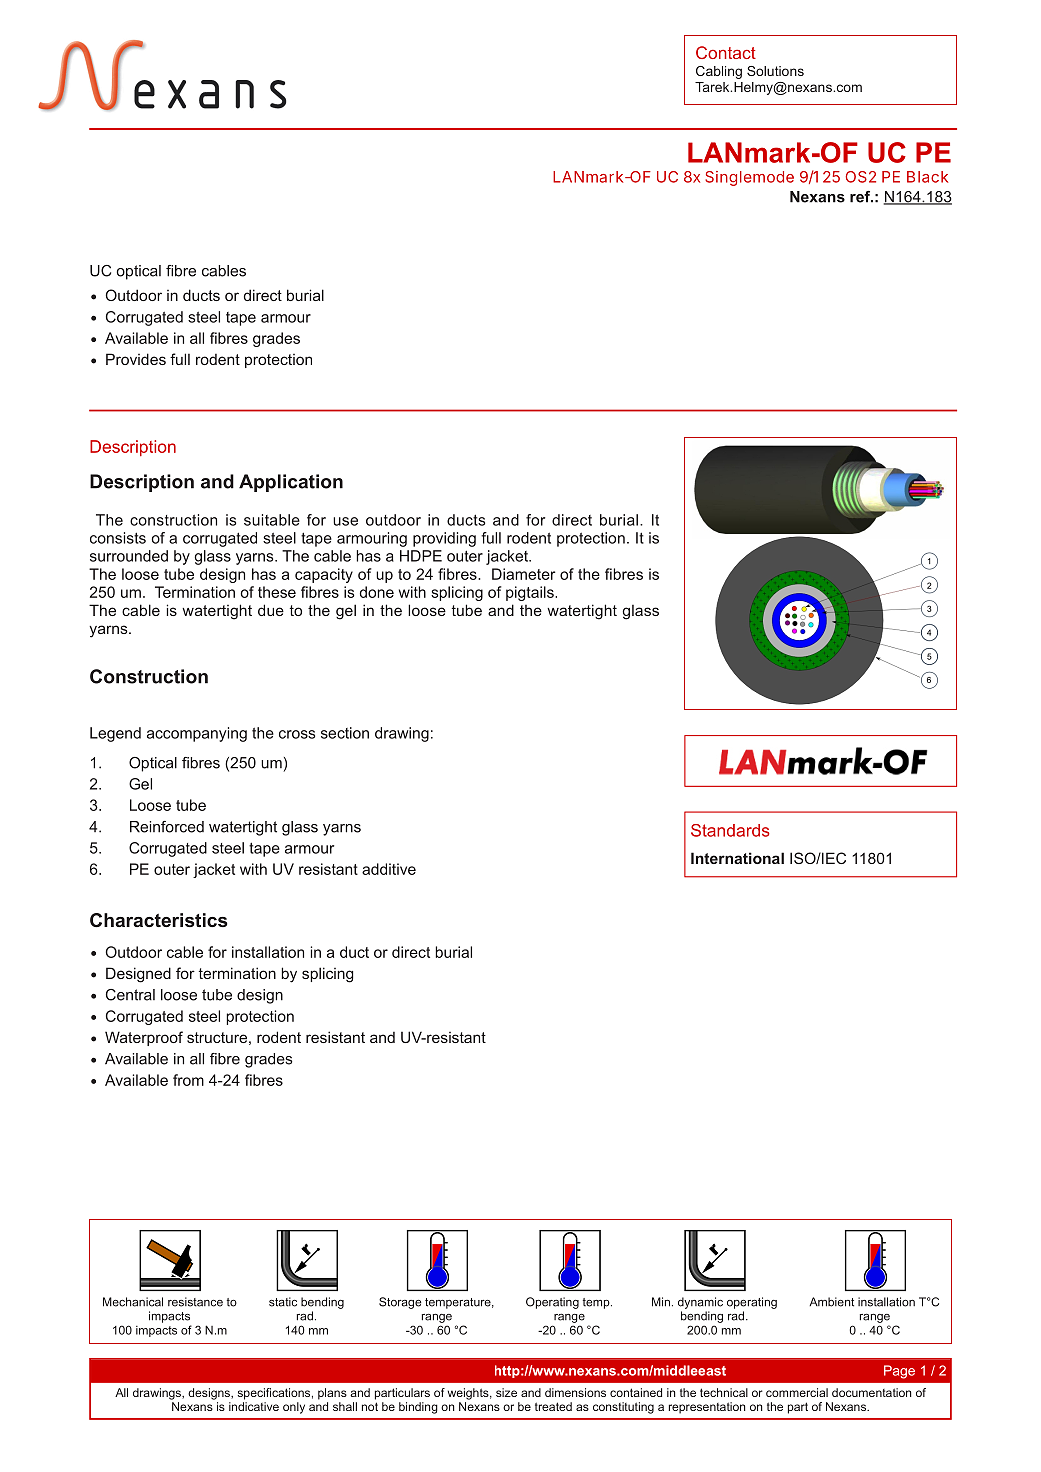  I want to click on size, so click(506, 1392).
